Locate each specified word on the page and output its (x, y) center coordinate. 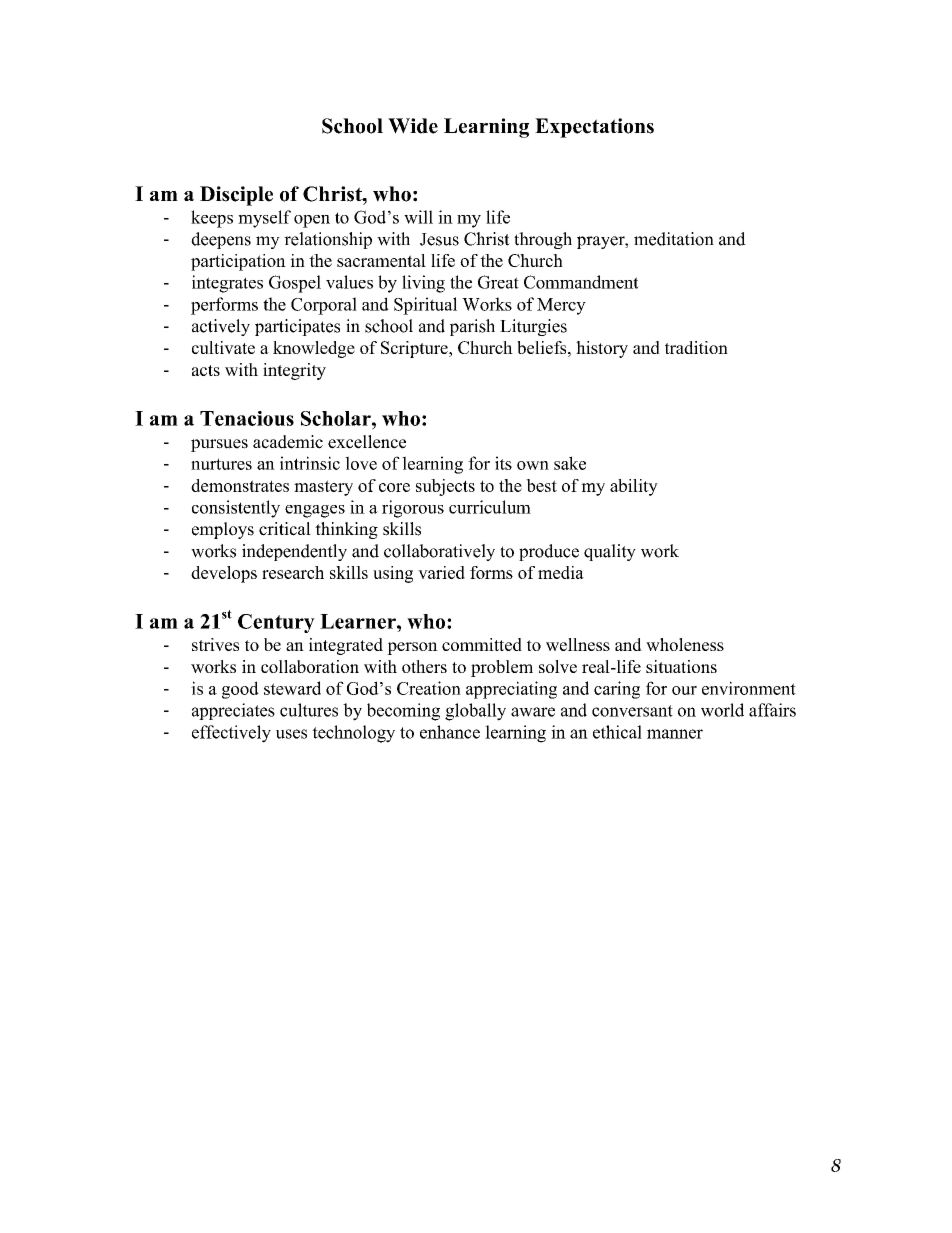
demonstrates (240, 485)
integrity (294, 371)
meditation (674, 239)
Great (498, 282)
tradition (696, 347)
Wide (413, 126)
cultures (309, 710)
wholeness (685, 644)
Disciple (236, 196)
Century (276, 623)
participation (238, 262)
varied (441, 572)
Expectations (594, 128)
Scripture (415, 349)
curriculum (490, 507)
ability (634, 487)
